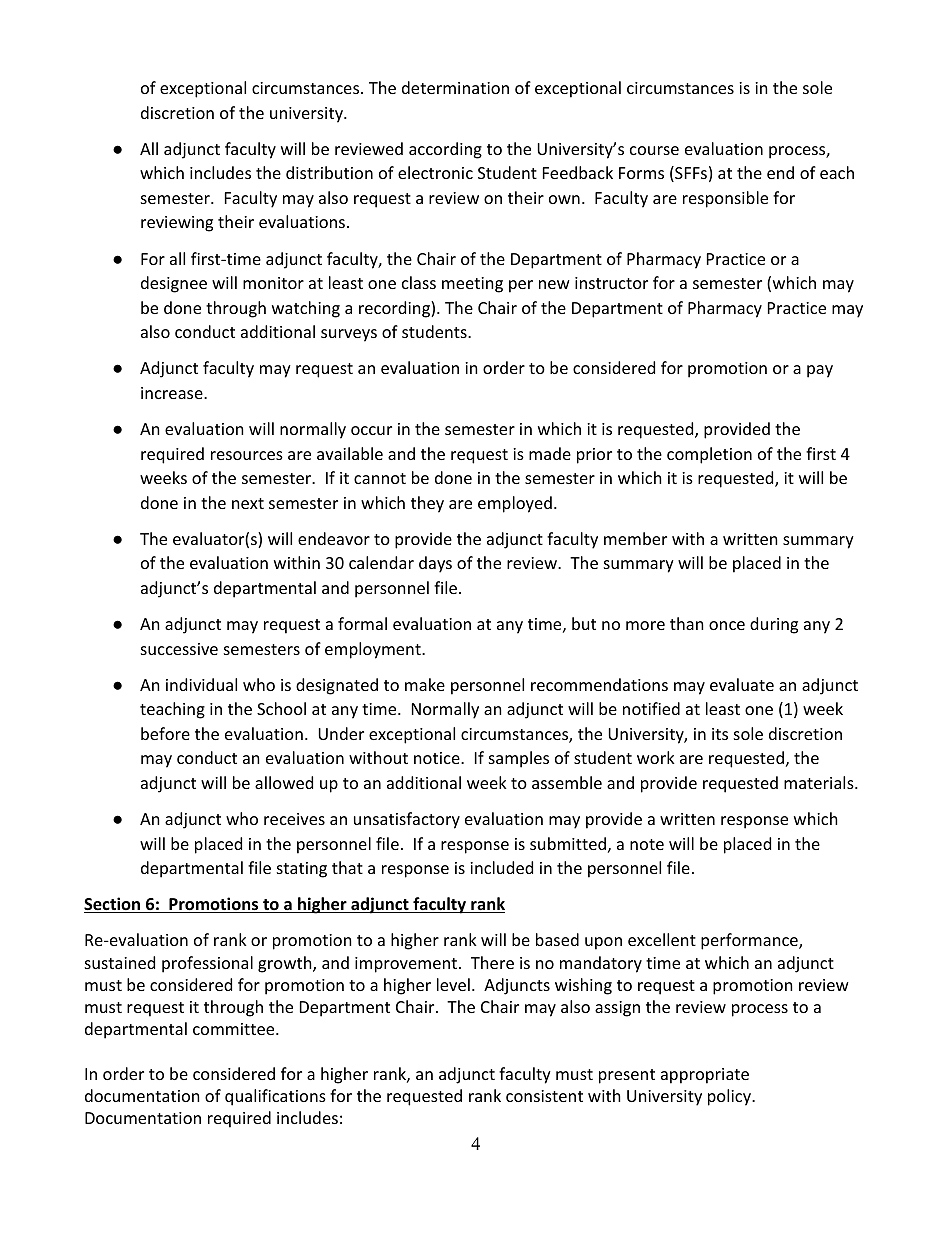 The image size is (952, 1233). I want to click on determination, so click(455, 87).
